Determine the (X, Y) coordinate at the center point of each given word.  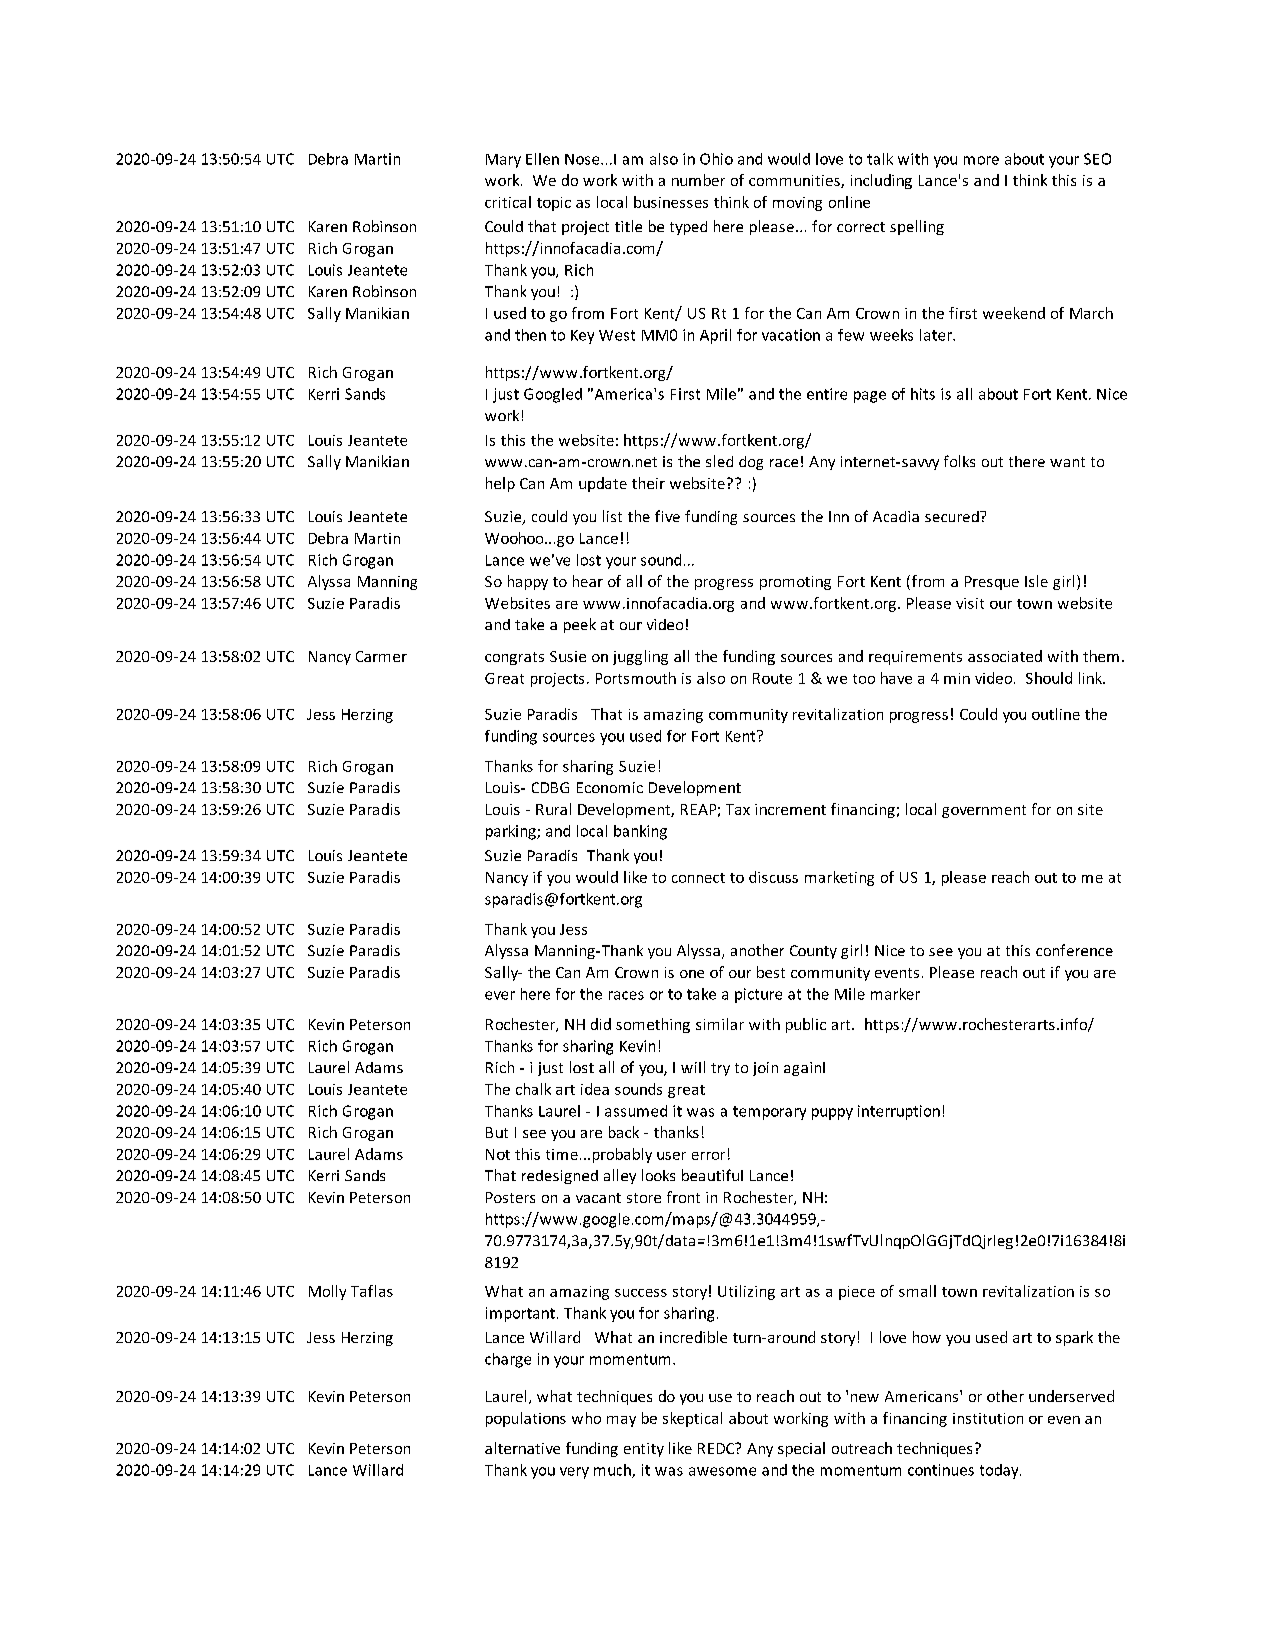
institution (988, 1418)
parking (512, 832)
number (698, 180)
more (981, 160)
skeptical (692, 1419)
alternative (522, 1448)
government (984, 811)
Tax (738, 809)
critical (508, 202)
